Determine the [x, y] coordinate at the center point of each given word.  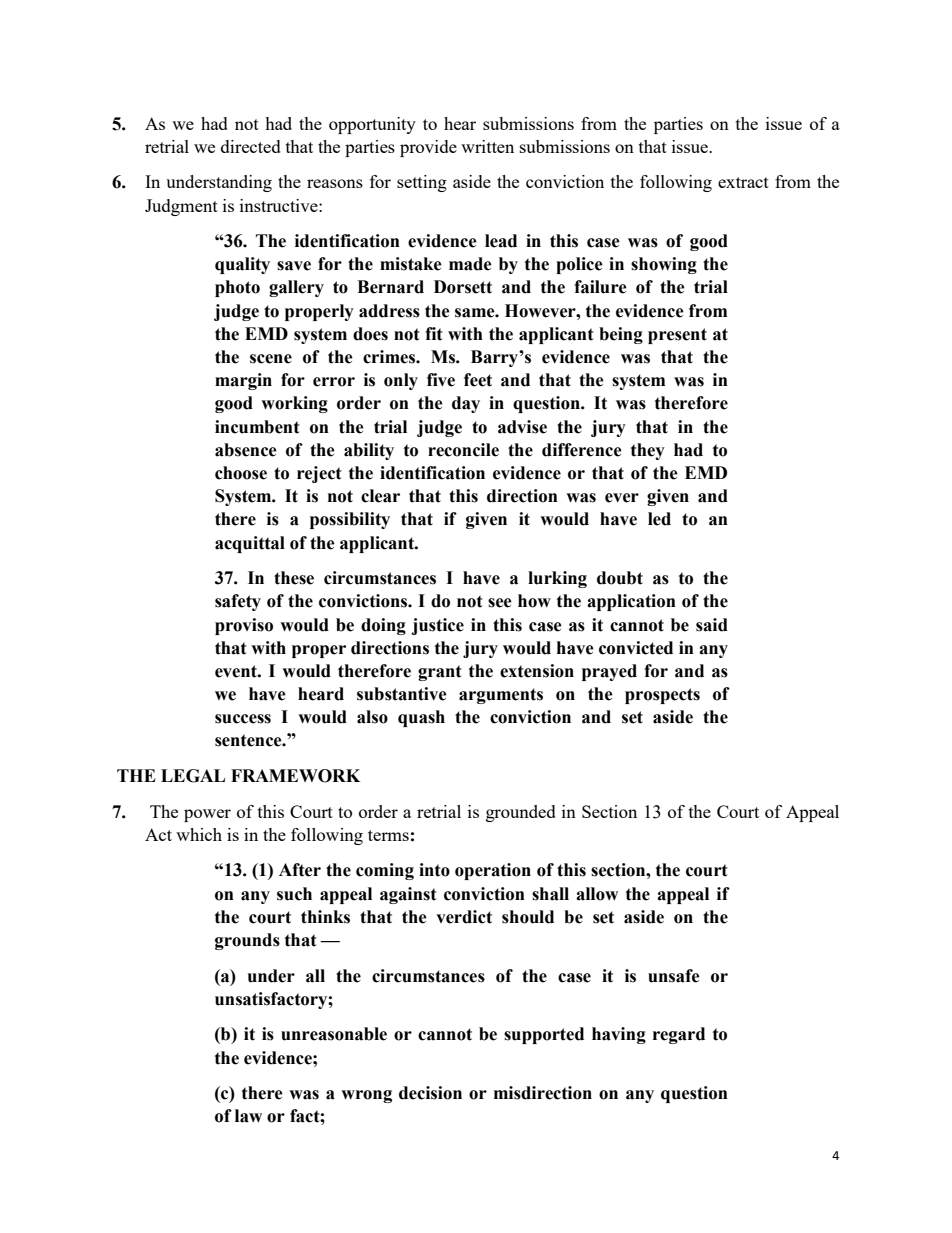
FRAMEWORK [295, 776]
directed [251, 146]
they [648, 451]
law [248, 1116]
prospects [662, 696]
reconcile [463, 450]
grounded [521, 813]
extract [743, 182]
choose [241, 473]
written [487, 146]
